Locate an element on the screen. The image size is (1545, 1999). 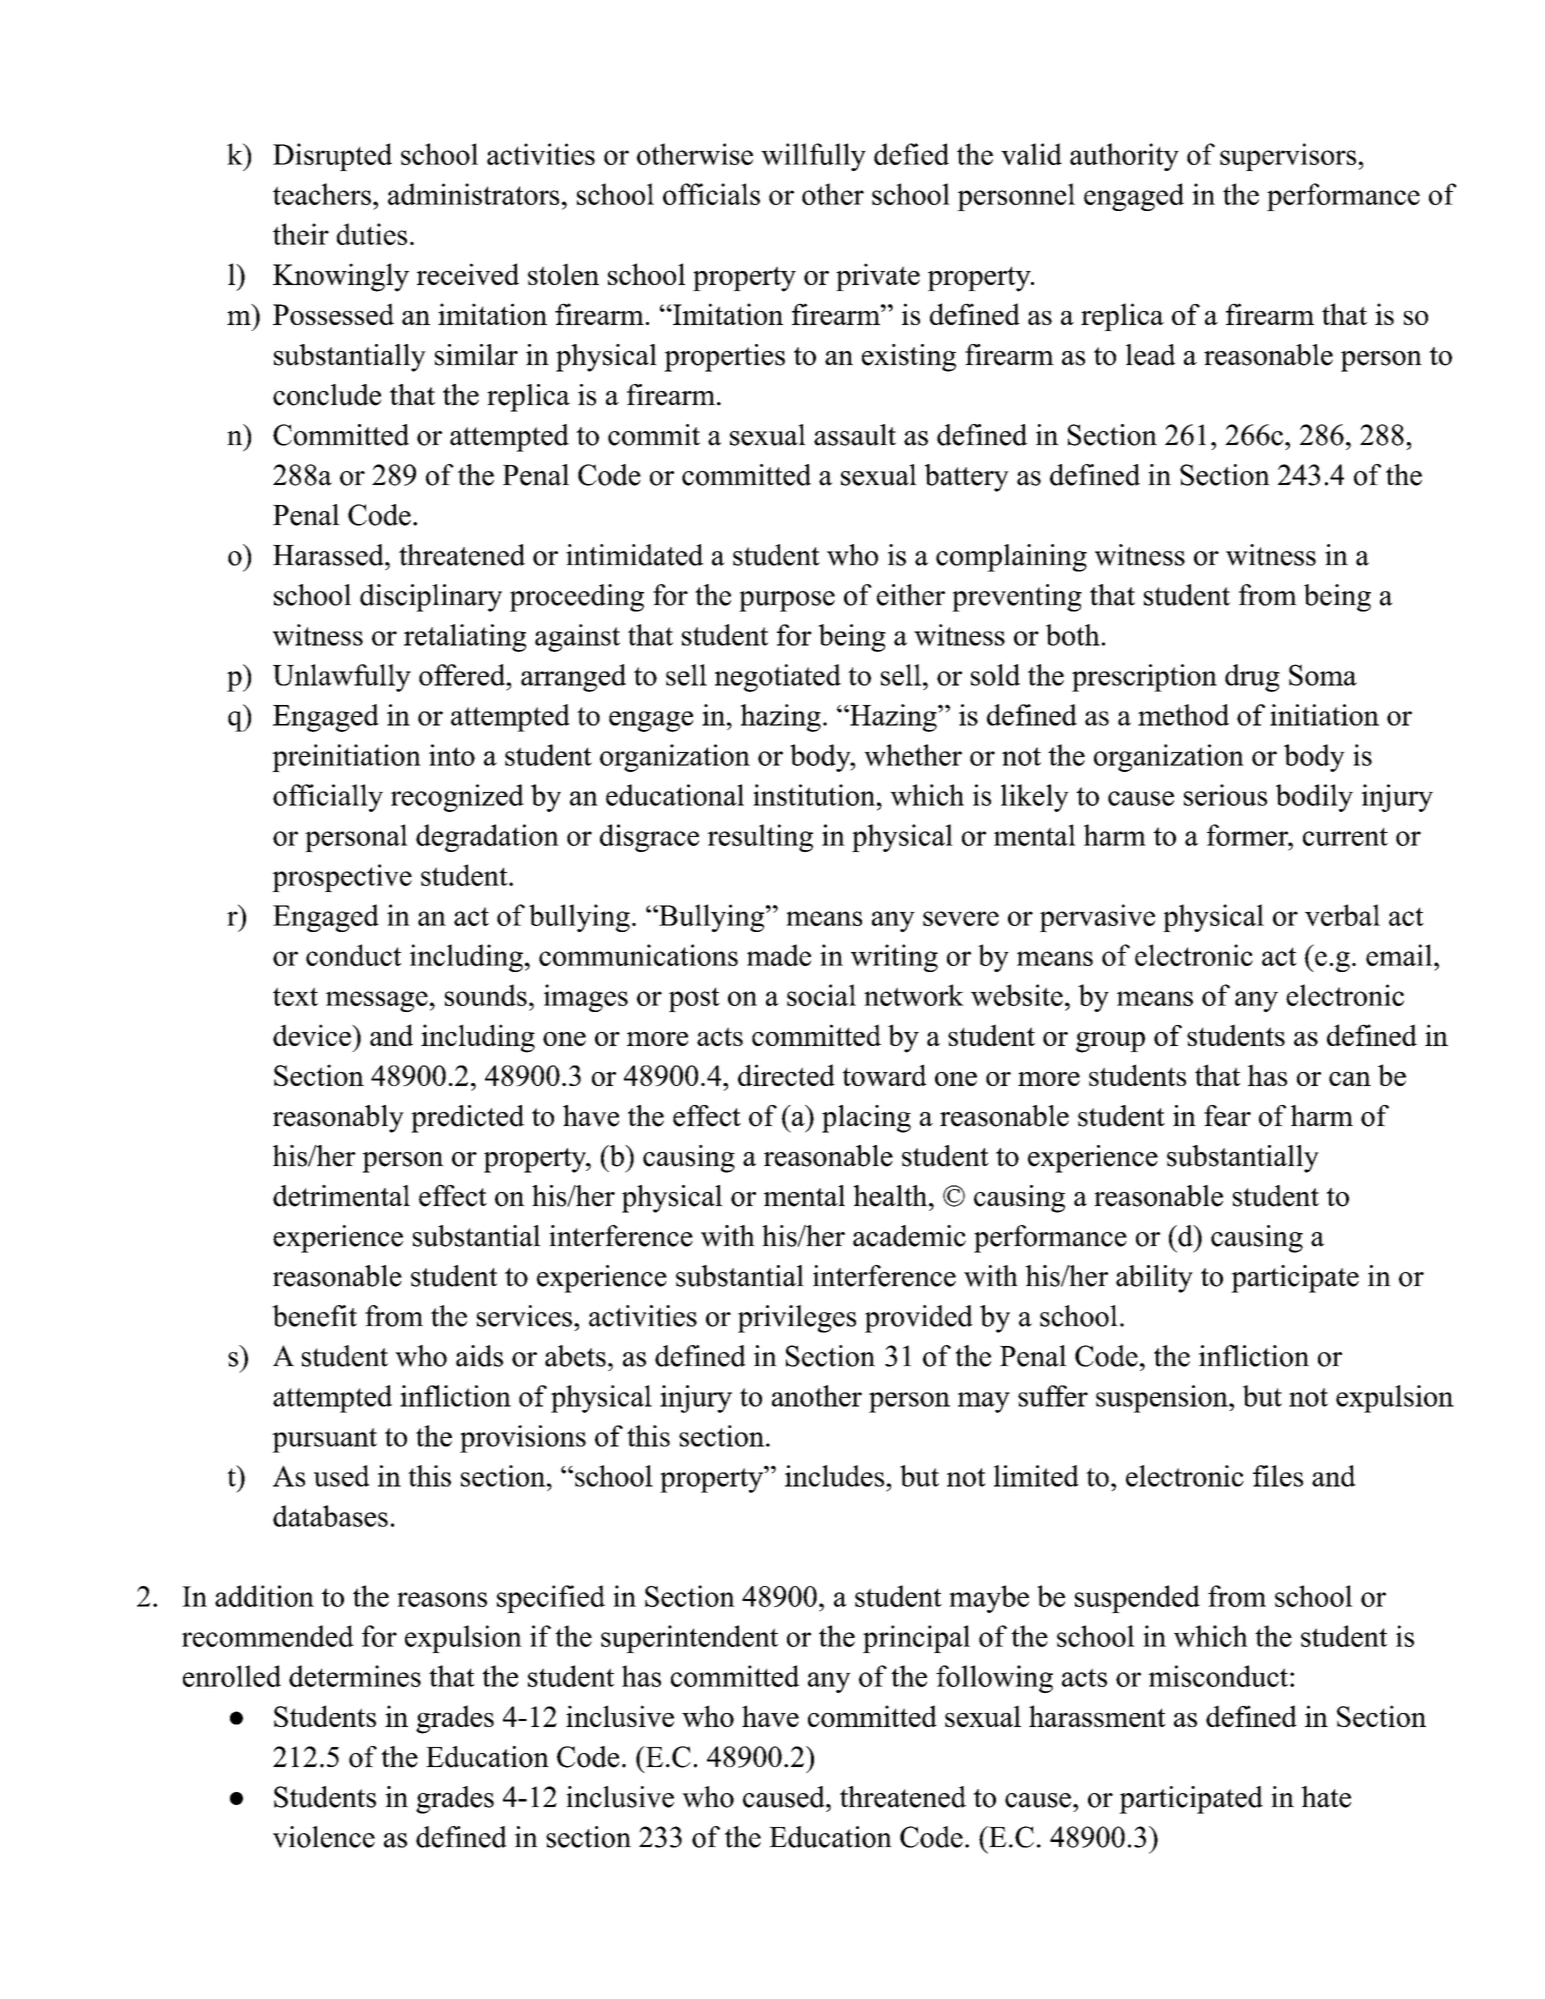
willfully is located at coordinates (813, 157).
